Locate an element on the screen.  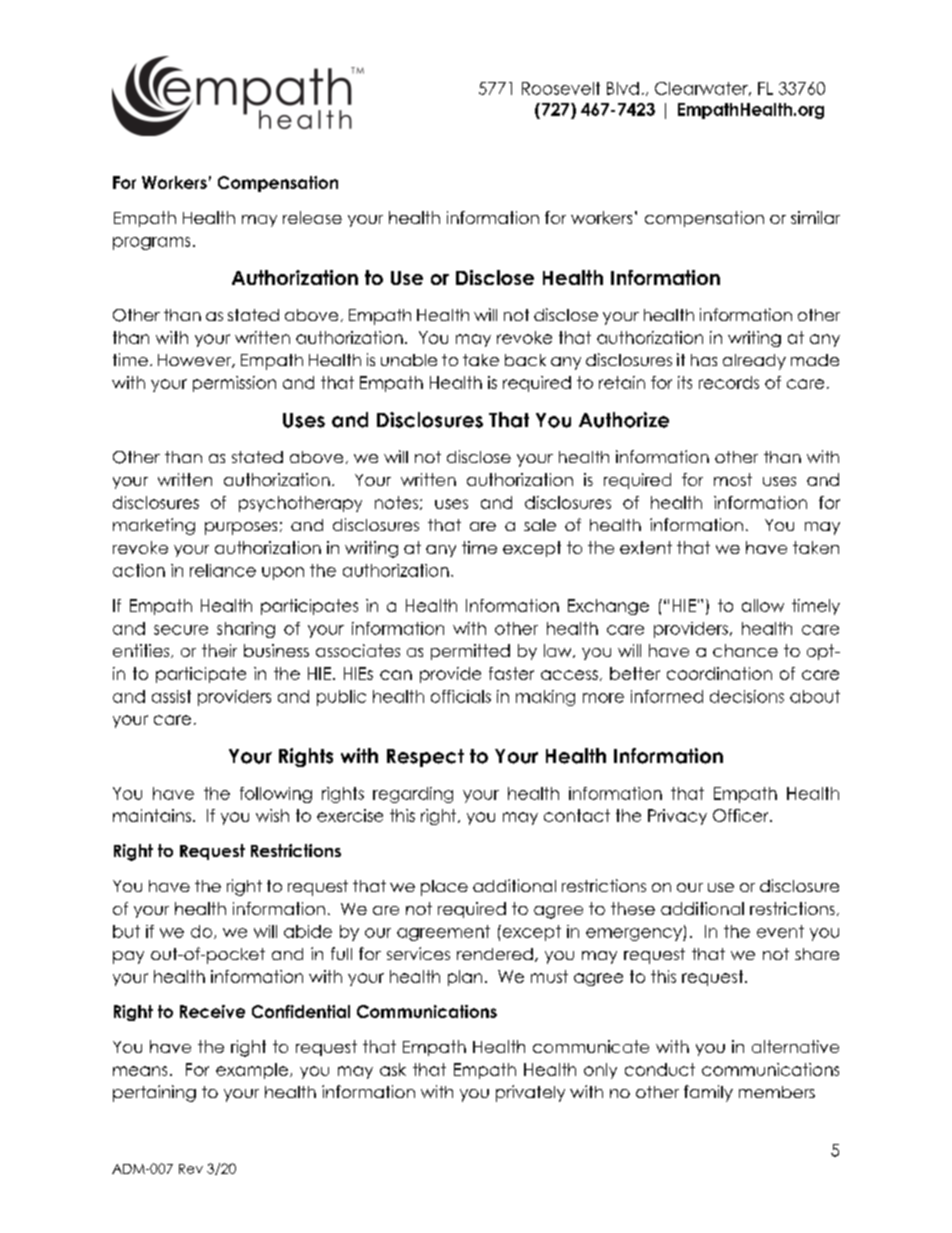
Roosevelt is located at coordinates (561, 88).
